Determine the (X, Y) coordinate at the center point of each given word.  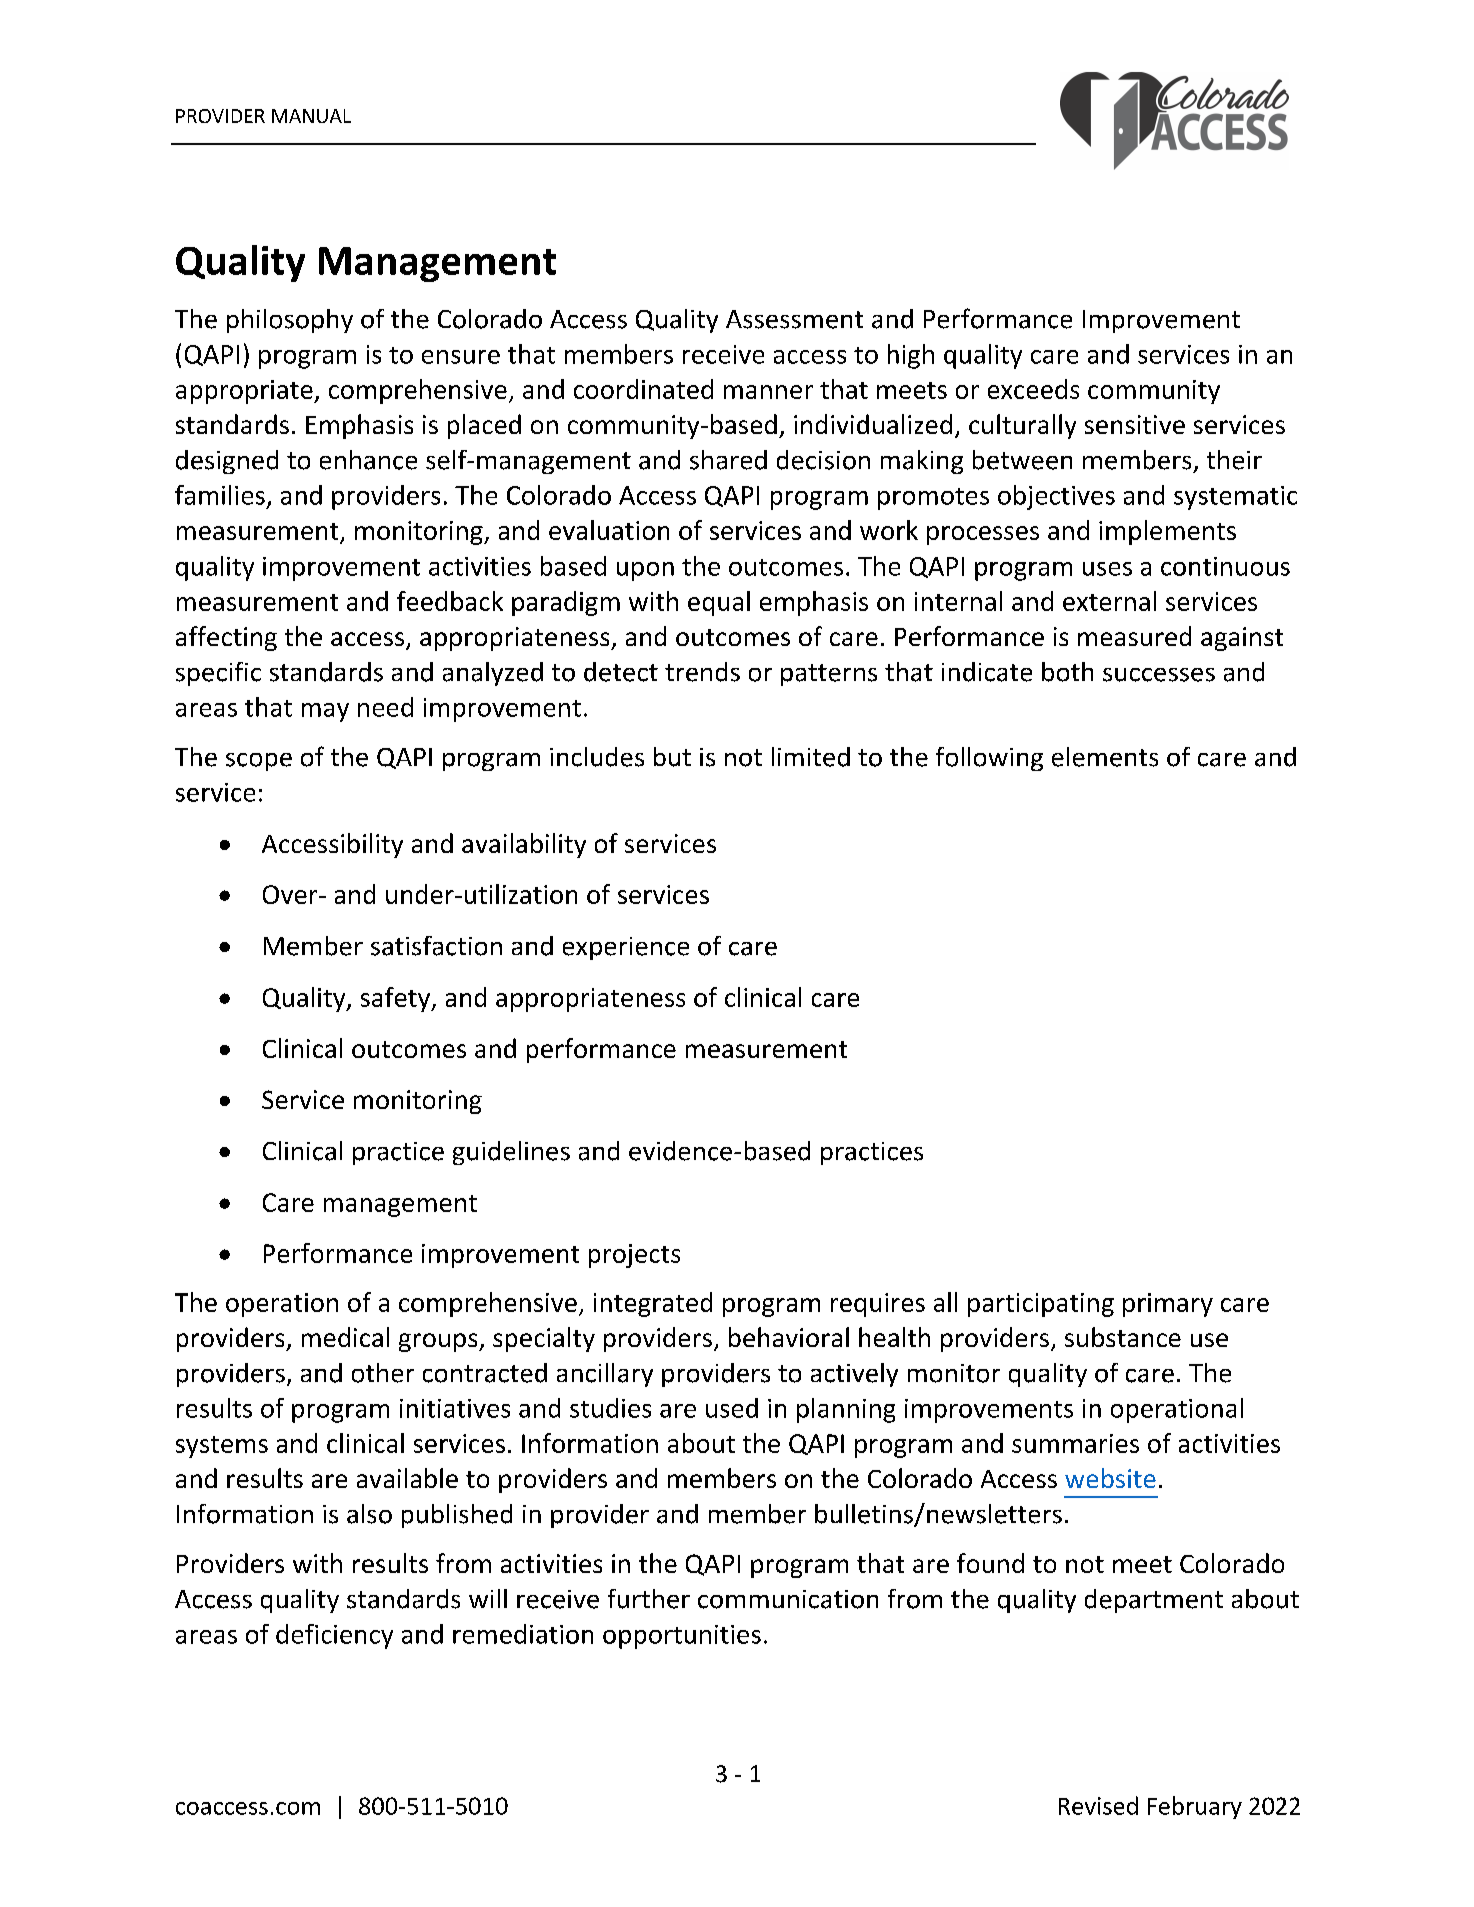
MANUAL (311, 116)
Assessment (794, 319)
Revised (1098, 1805)
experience (626, 948)
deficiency (334, 1636)
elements (1105, 757)
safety (397, 999)
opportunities (682, 1637)
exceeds (1033, 389)
